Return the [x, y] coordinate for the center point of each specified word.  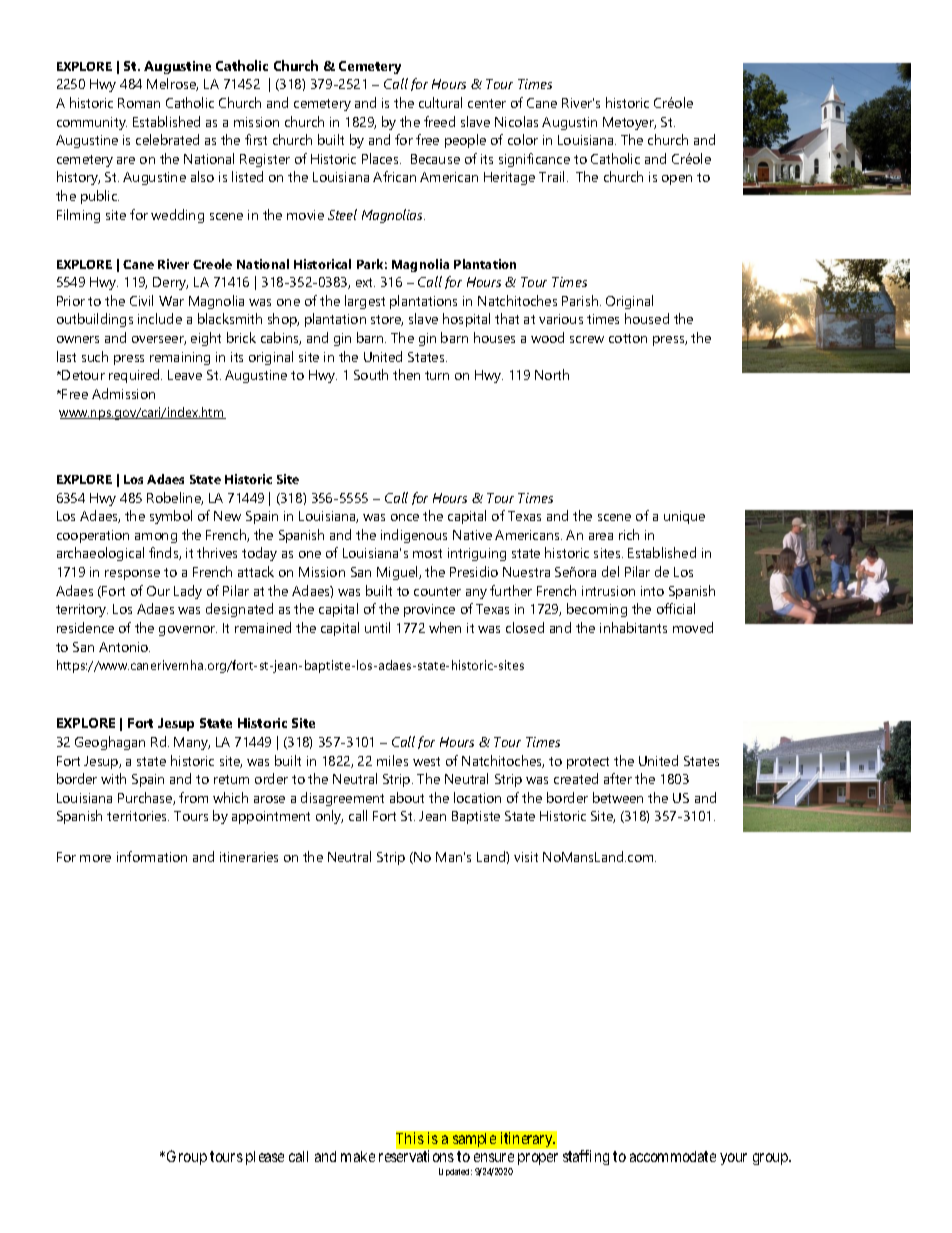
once [405, 517]
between [618, 797]
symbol [171, 517]
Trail [553, 176]
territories [138, 816]
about [407, 797]
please [265, 1158]
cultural [440, 102]
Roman [139, 103]
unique [684, 517]
